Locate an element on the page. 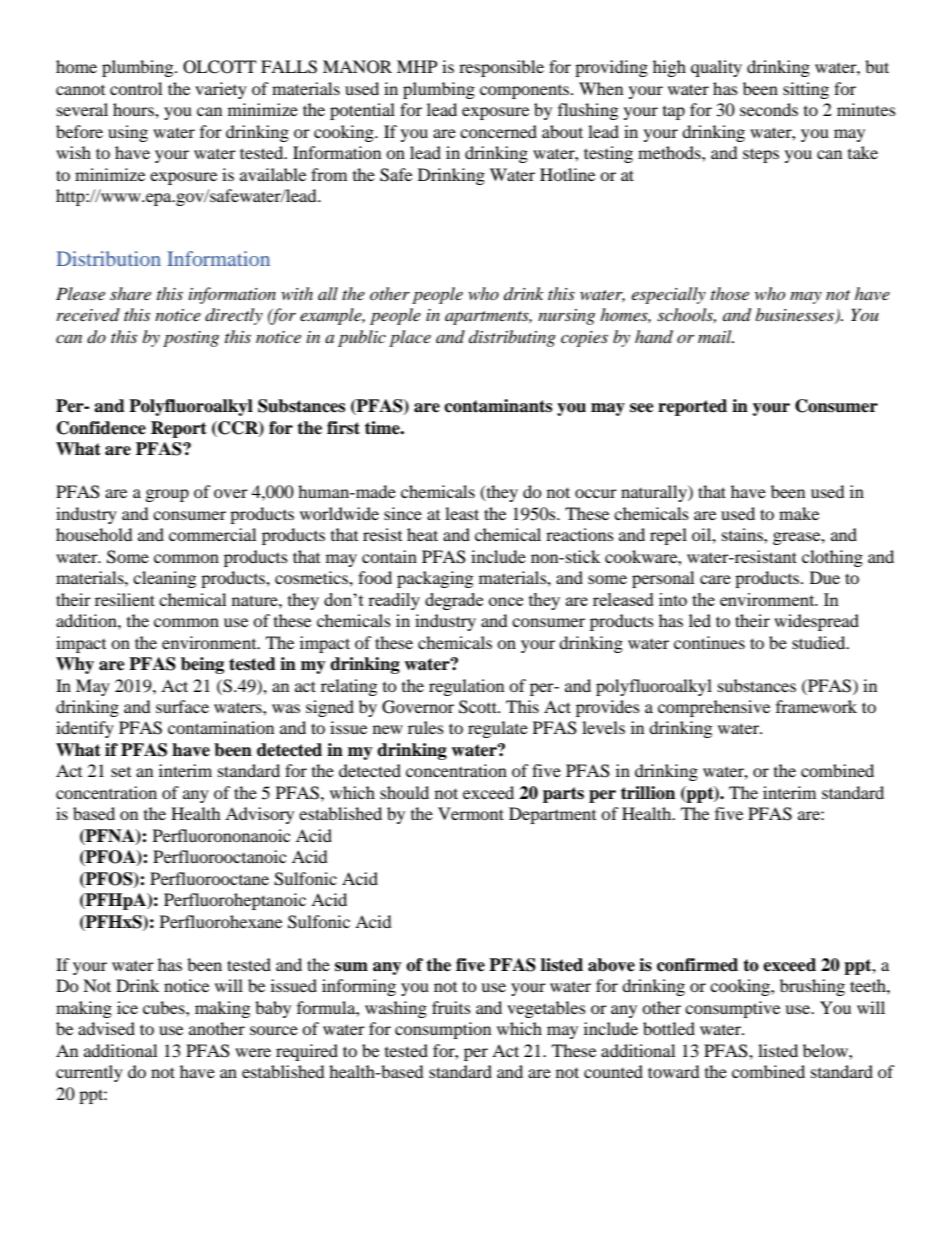 This page has height=1233, width=952. trillion is located at coordinates (648, 793).
